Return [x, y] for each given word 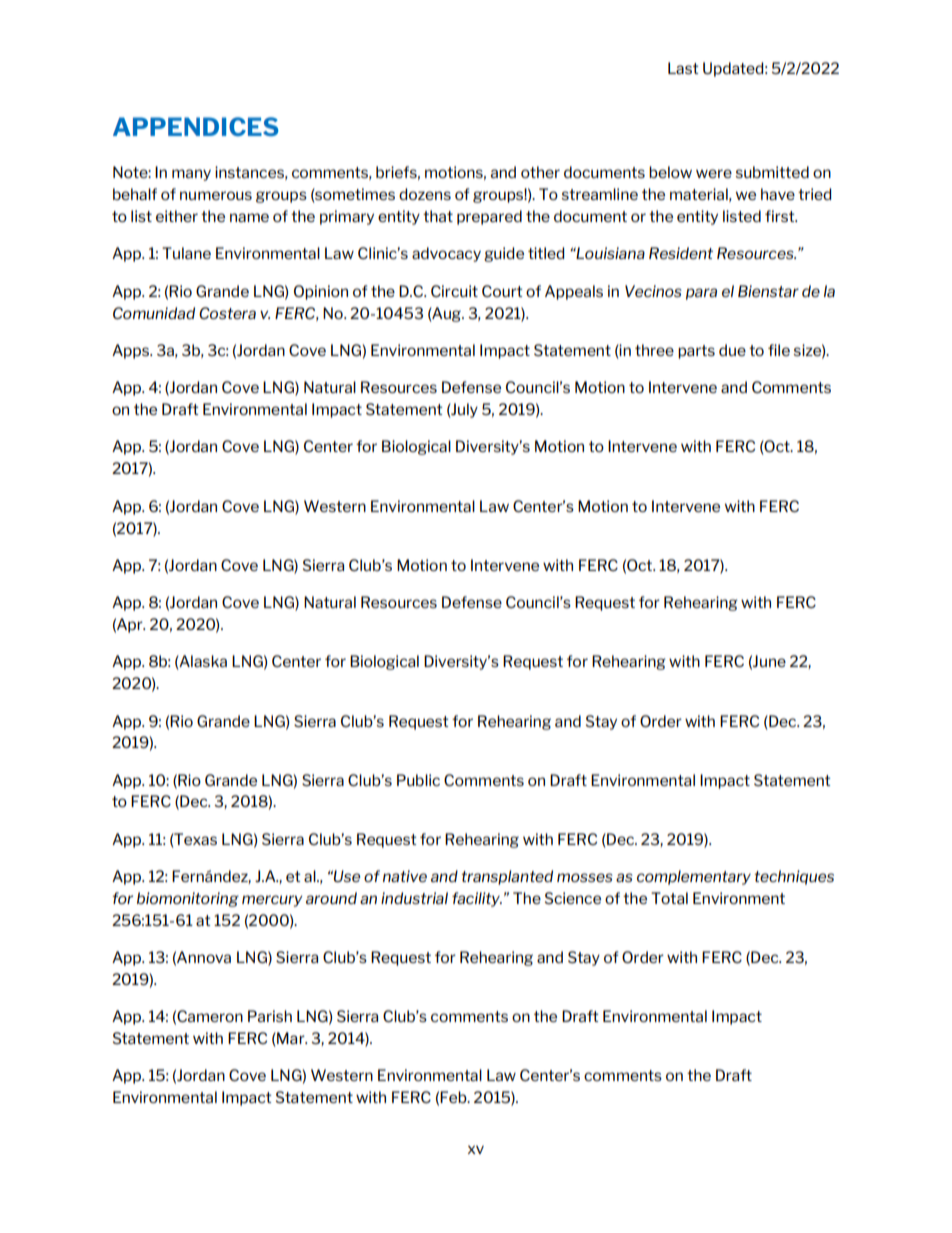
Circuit [454, 291]
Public [418, 780]
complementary [694, 877]
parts [696, 352]
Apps [131, 351]
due [732, 350]
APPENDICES [196, 126]
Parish [270, 1016]
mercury [272, 901]
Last [683, 68]
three [654, 350]
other [540, 172]
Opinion [321, 292]
